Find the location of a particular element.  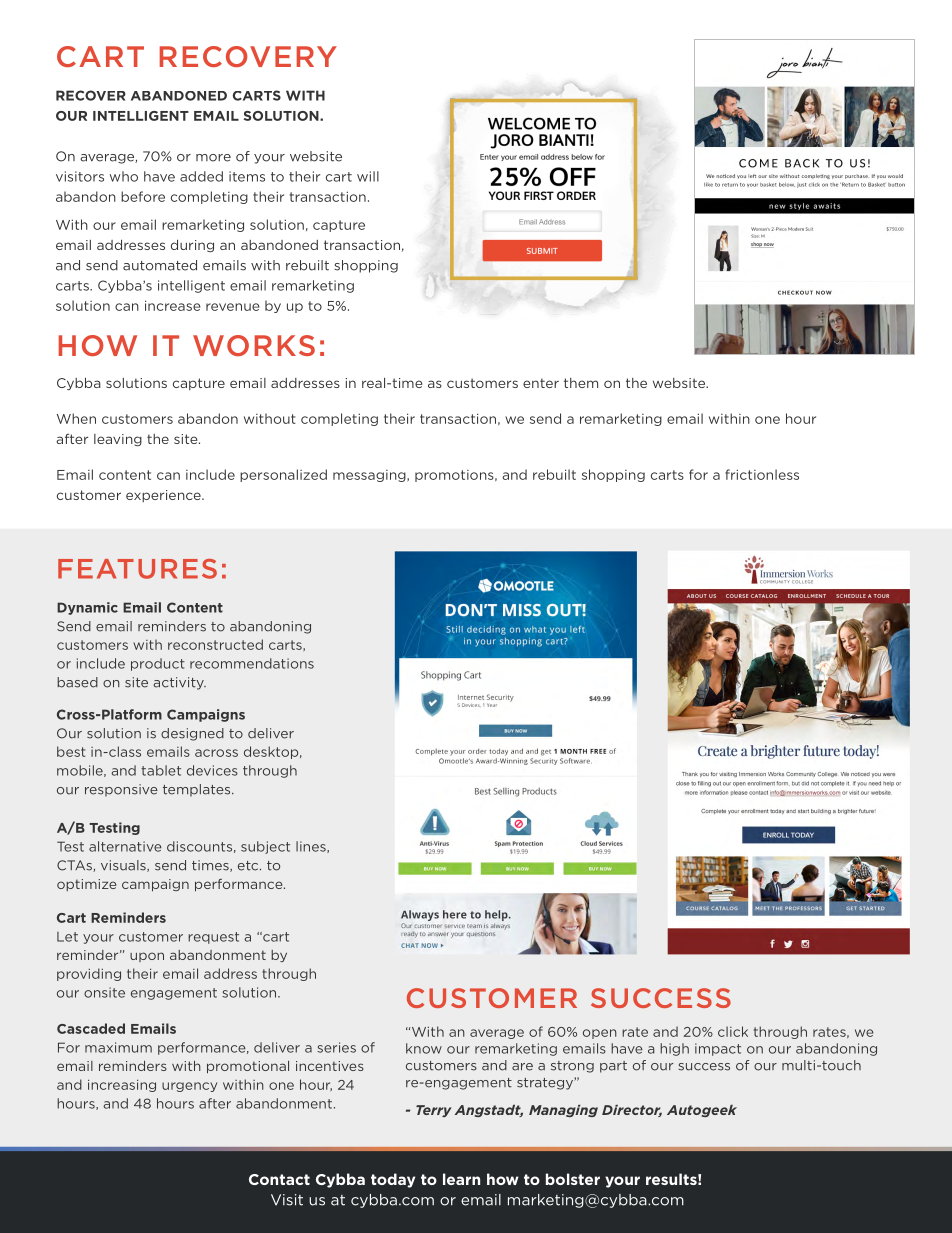

click is located at coordinates (733, 1031).
